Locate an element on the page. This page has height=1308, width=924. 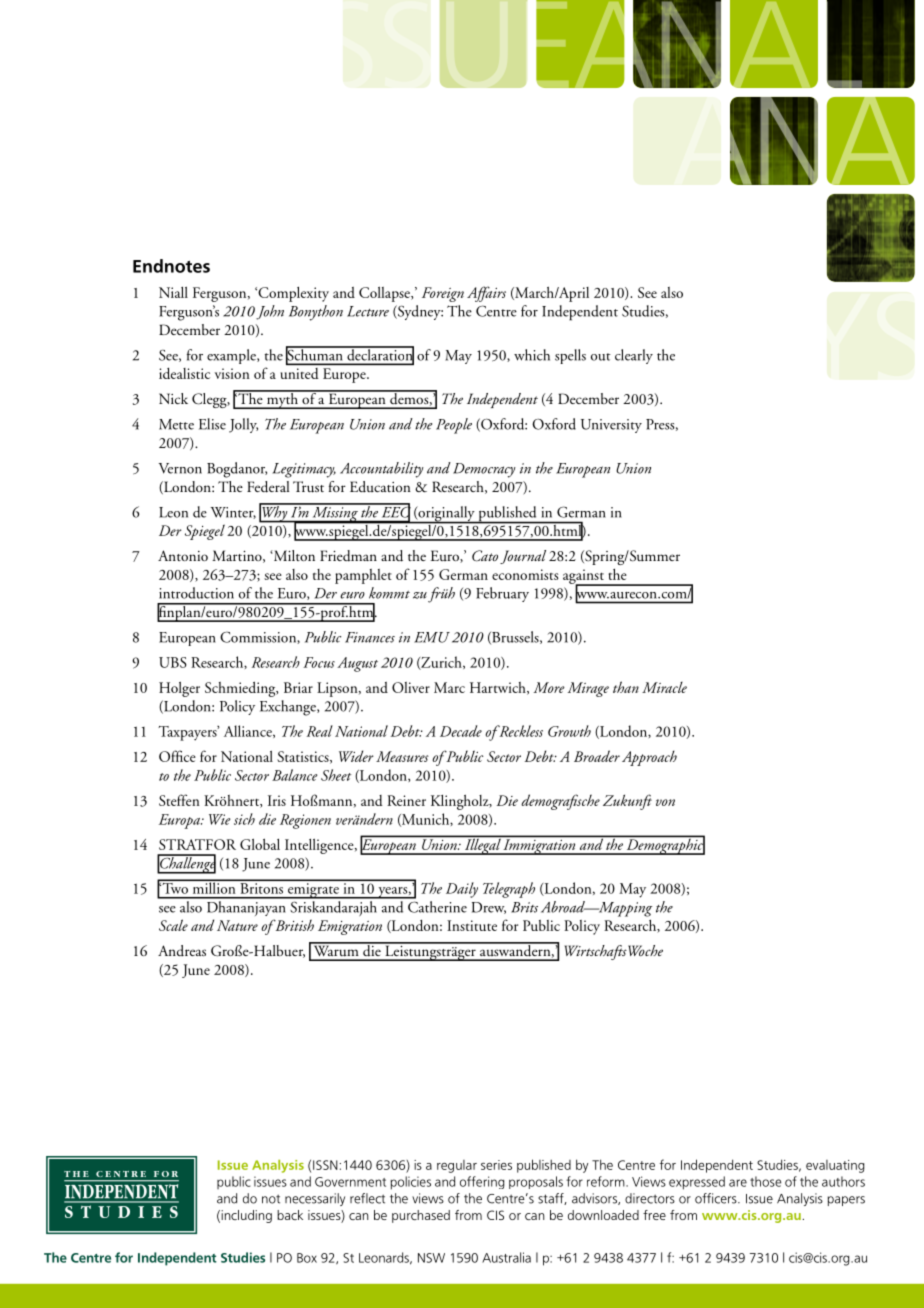
John is located at coordinates (270, 312).
